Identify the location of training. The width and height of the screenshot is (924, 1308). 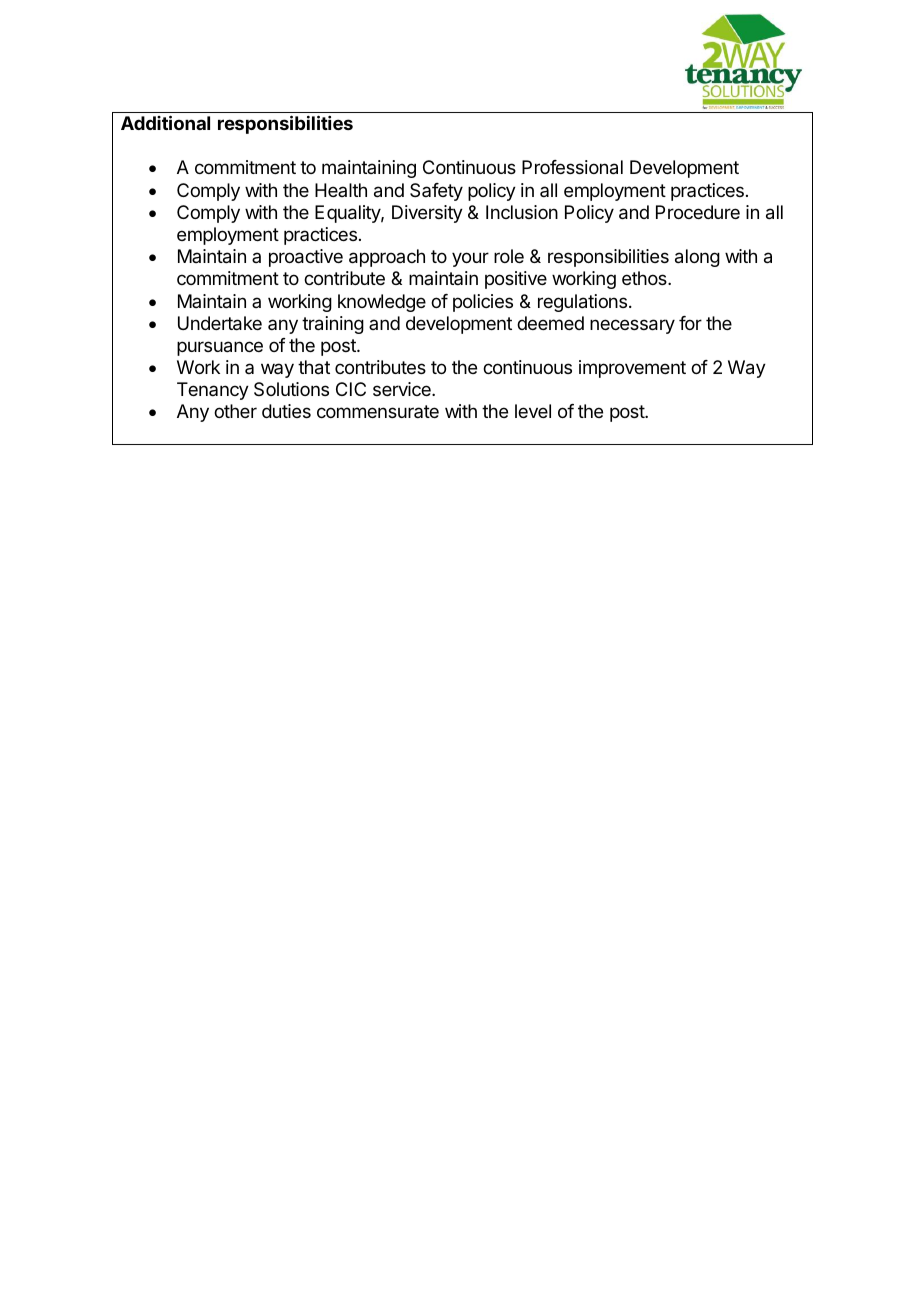
(333, 325).
